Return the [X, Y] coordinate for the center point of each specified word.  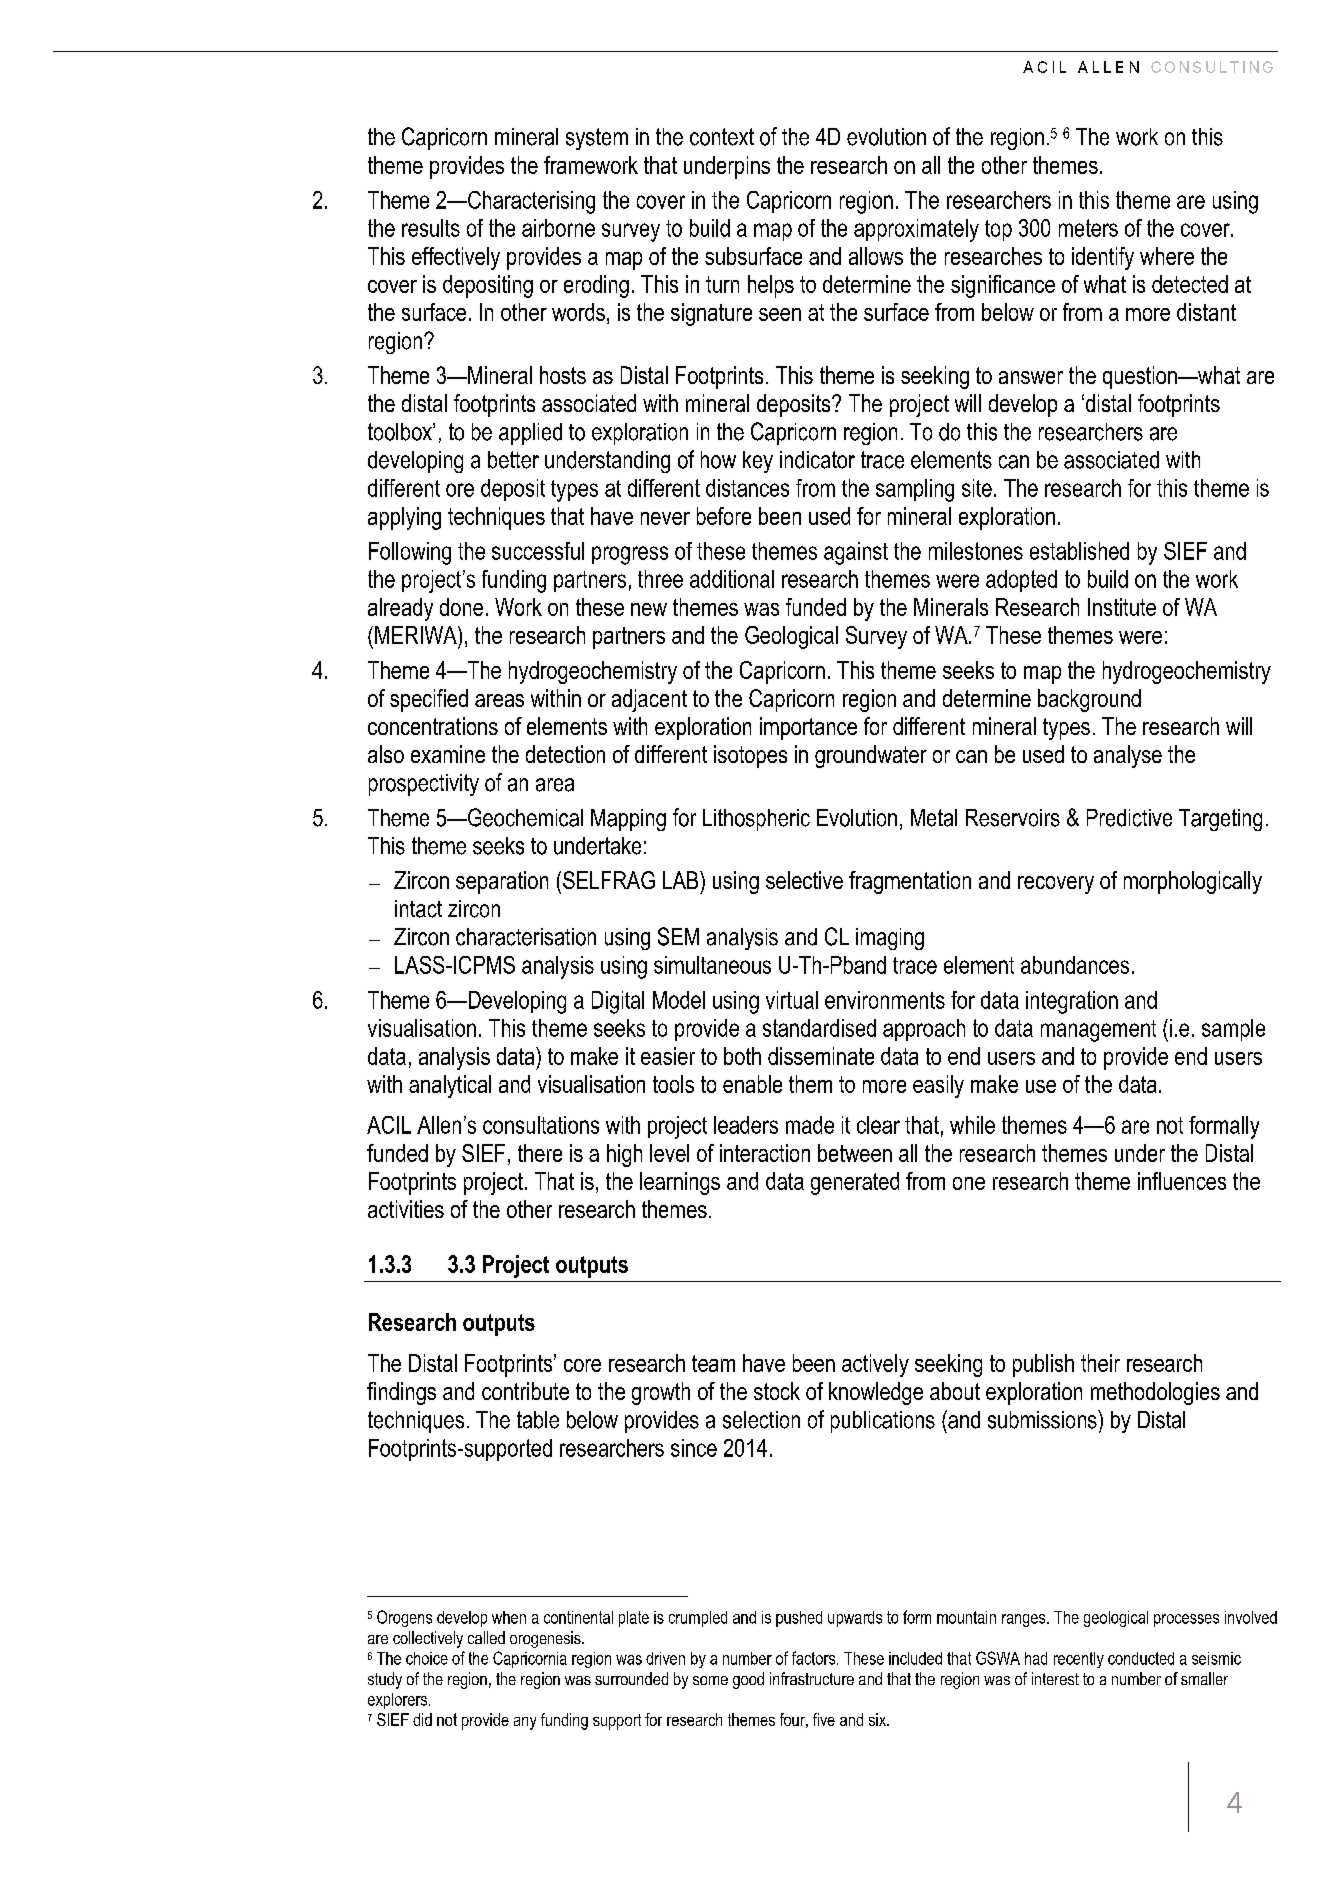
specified [429, 700]
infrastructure [812, 1678]
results [431, 228]
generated [855, 1183]
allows [876, 256]
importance [808, 728]
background [1089, 700]
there [540, 1153]
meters [1088, 228]
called [486, 1637]
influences [1182, 1181]
